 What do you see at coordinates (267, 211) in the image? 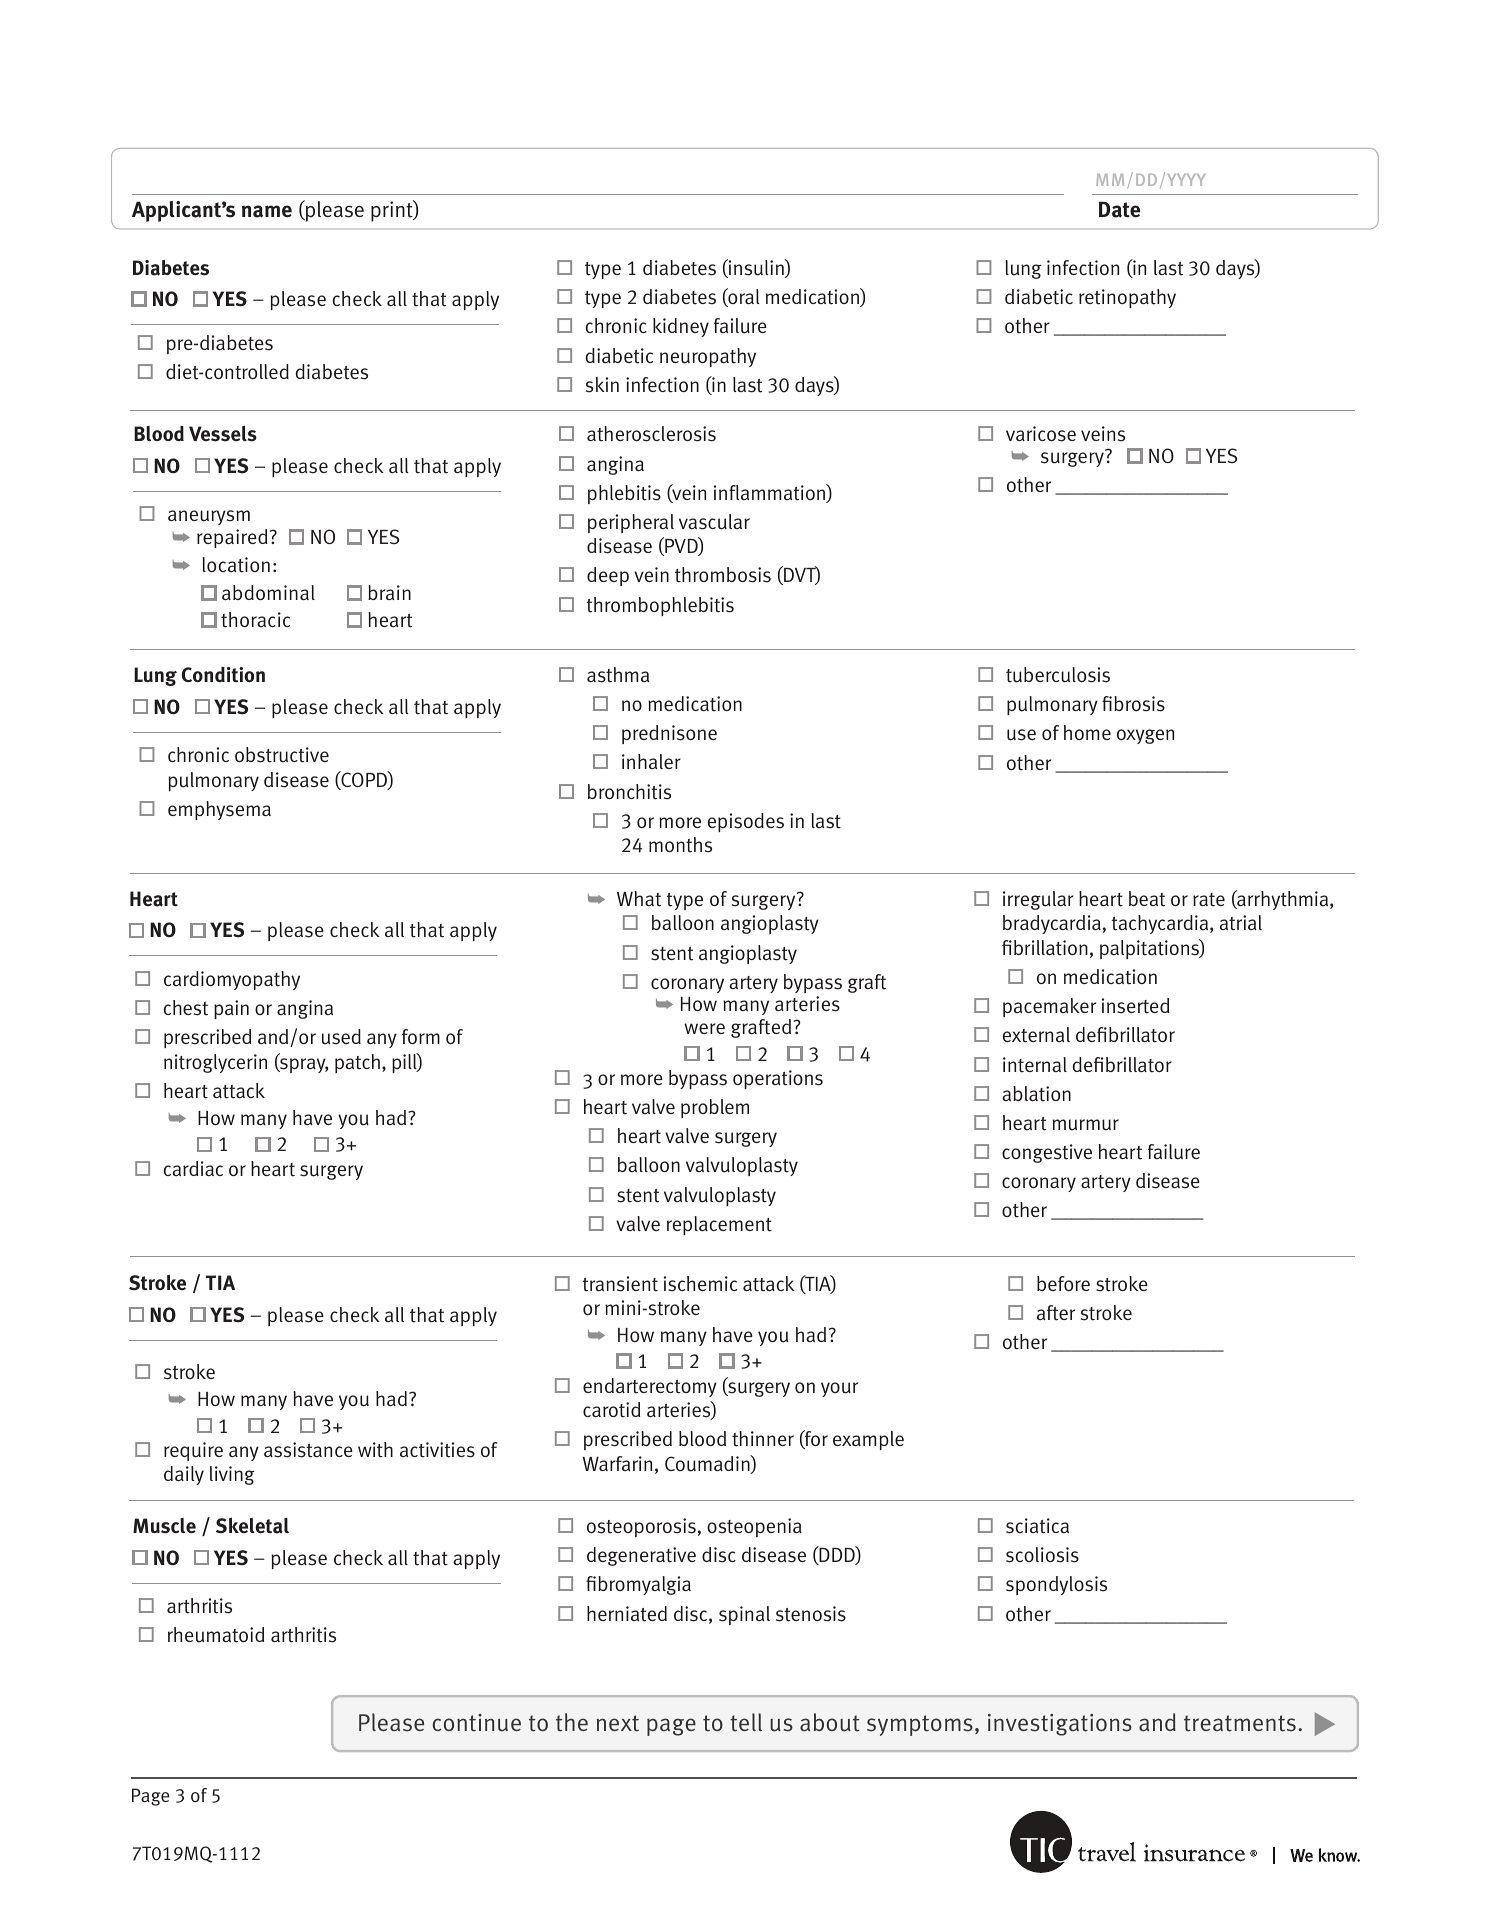
I see `name` at bounding box center [267, 211].
